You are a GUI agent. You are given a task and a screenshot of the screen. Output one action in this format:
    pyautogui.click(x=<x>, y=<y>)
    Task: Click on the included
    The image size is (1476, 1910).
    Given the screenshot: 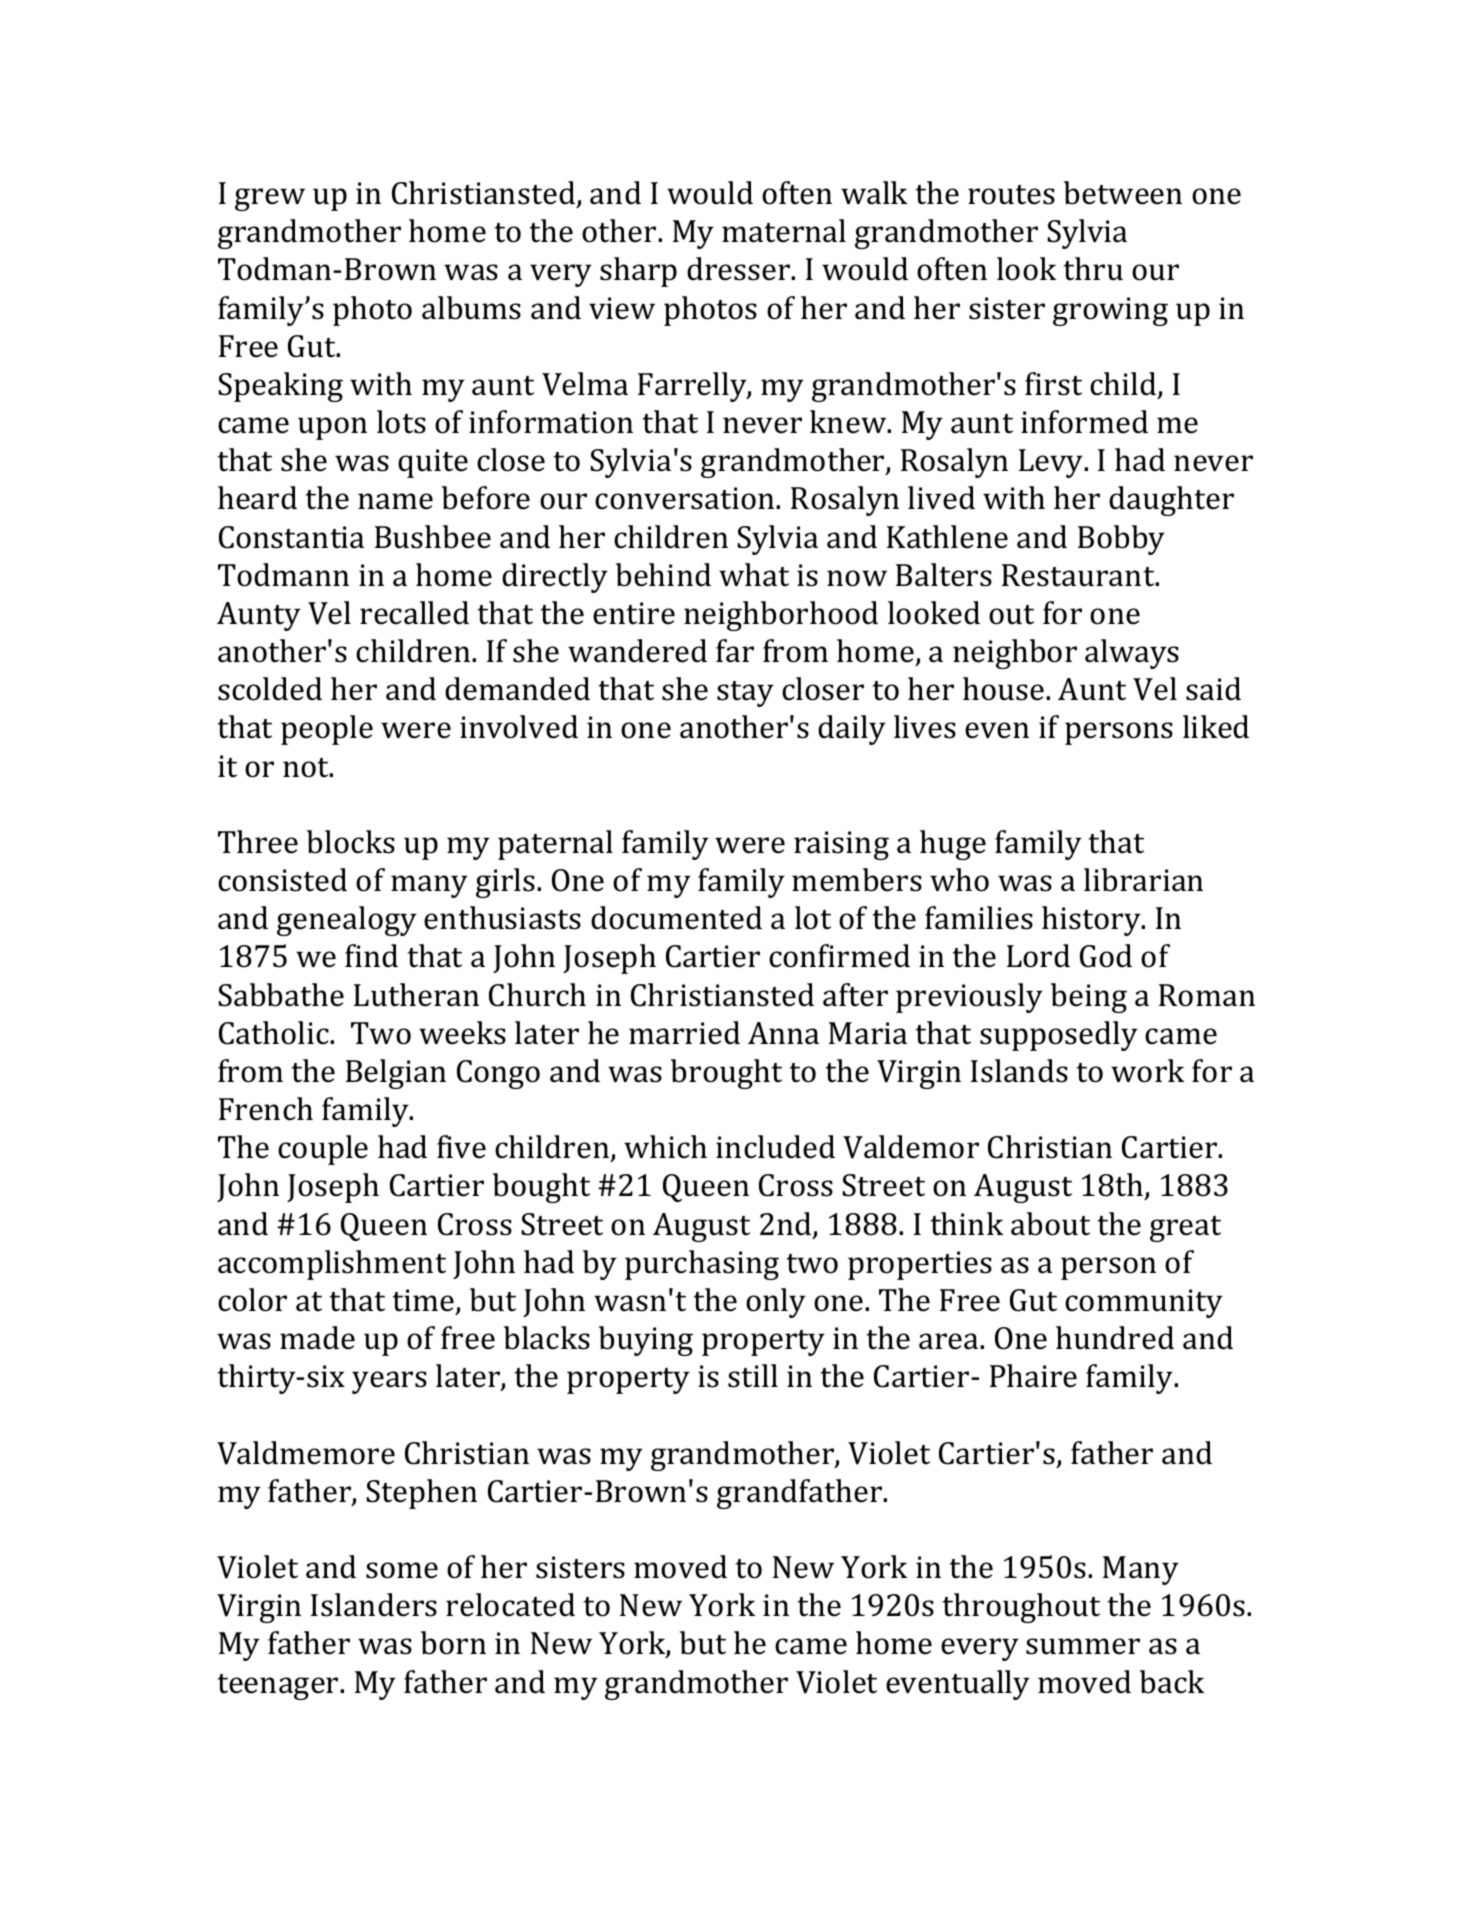 What is the action you would take?
    pyautogui.click(x=775, y=1147)
